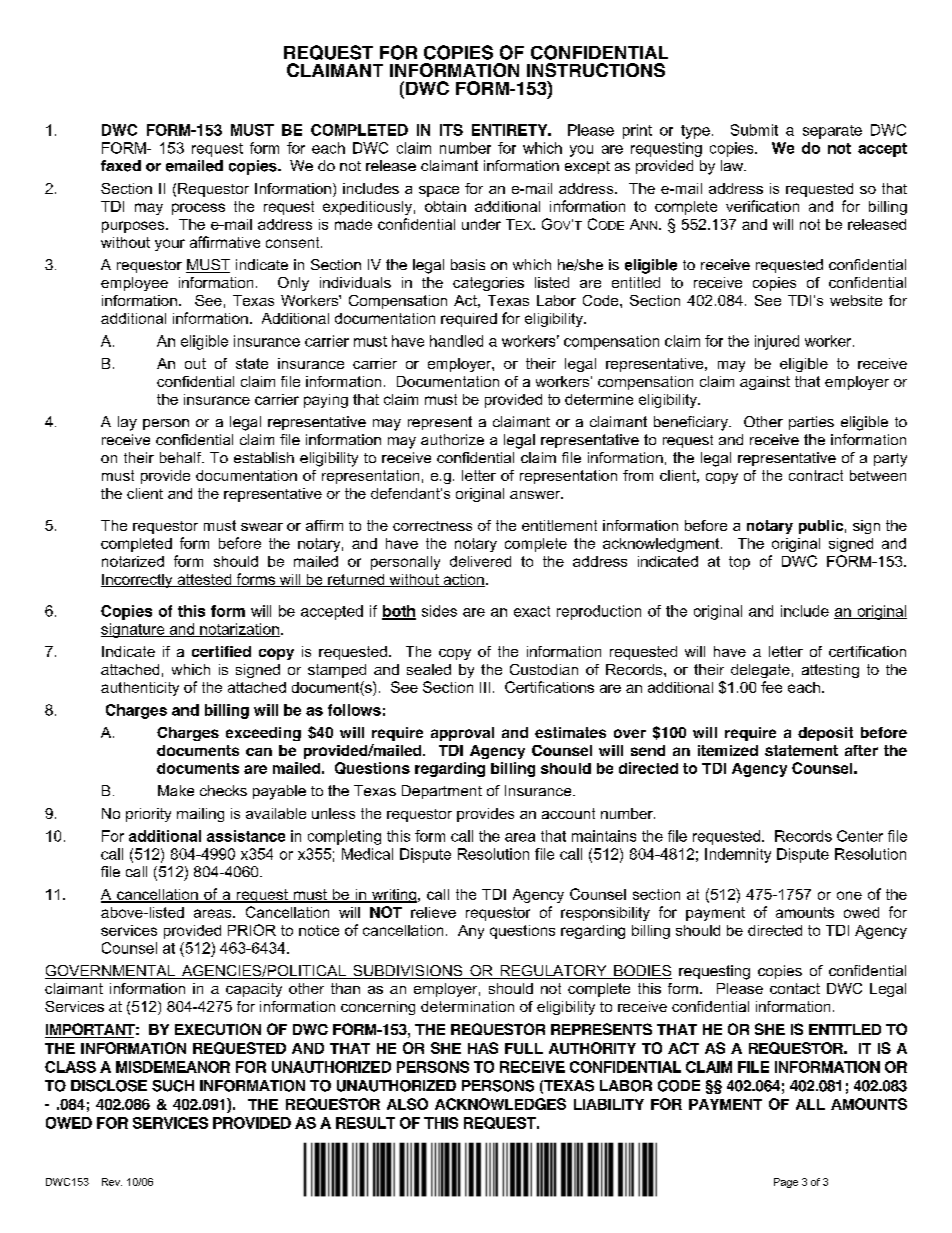  Describe the element at coordinates (754, 130) in the screenshot. I see `Submit` at that location.
